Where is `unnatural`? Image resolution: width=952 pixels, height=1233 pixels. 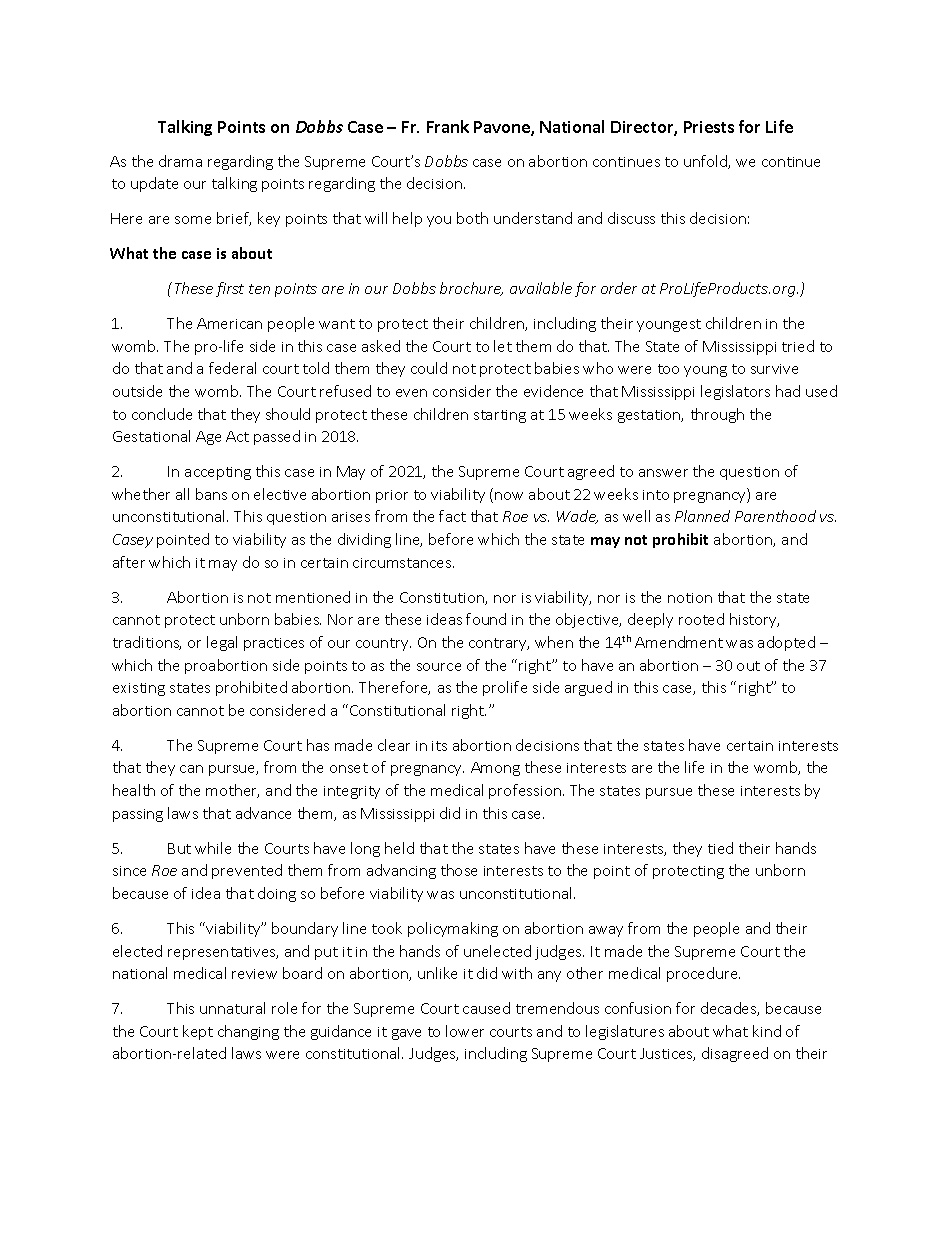 unnatural is located at coordinates (232, 1008).
